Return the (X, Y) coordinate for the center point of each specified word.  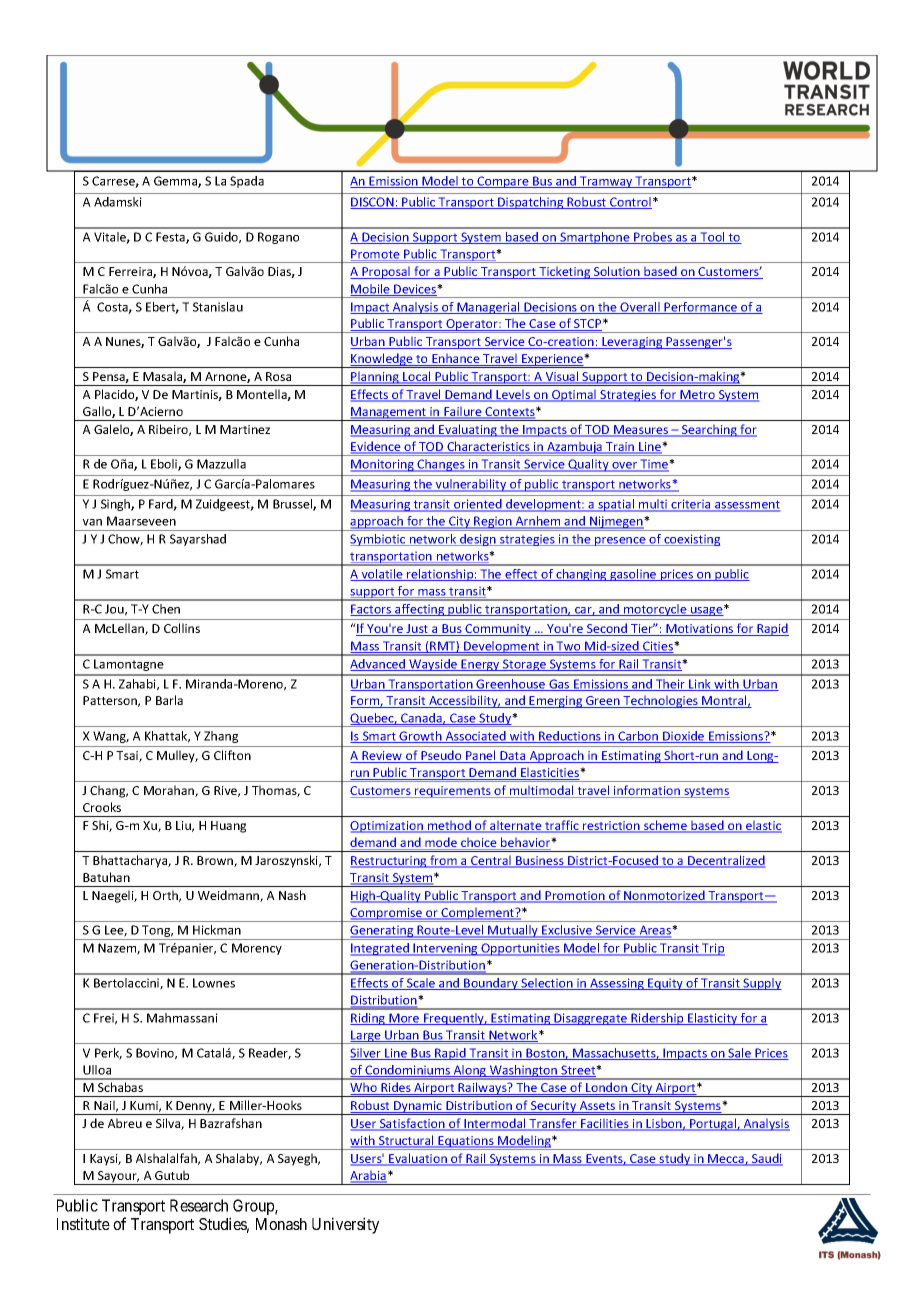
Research (199, 1205)
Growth (421, 737)
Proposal (386, 273)
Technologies (660, 702)
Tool (712, 238)
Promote (376, 255)
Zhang (221, 737)
